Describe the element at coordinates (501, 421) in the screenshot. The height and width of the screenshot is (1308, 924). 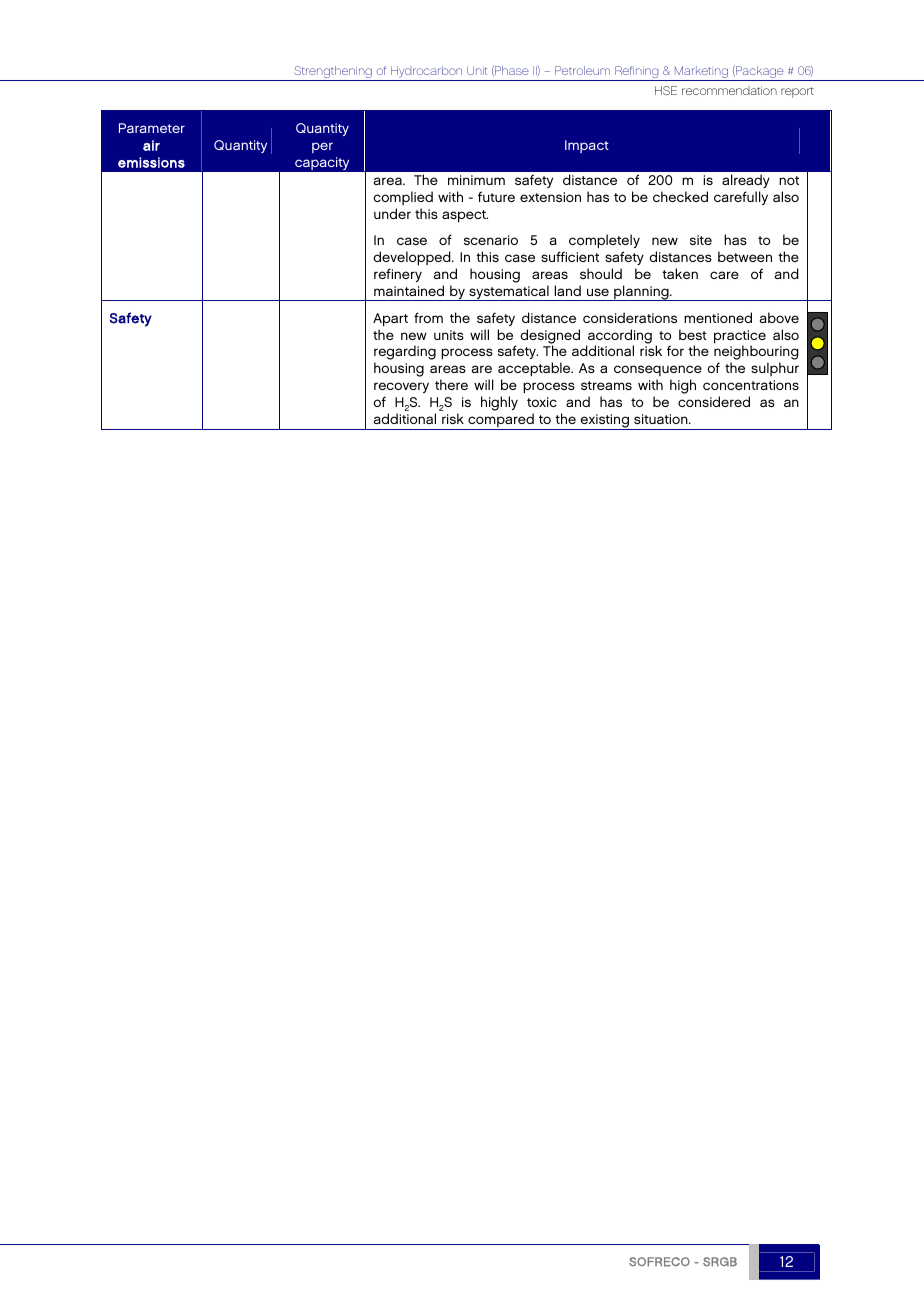
I see `compared` at that location.
